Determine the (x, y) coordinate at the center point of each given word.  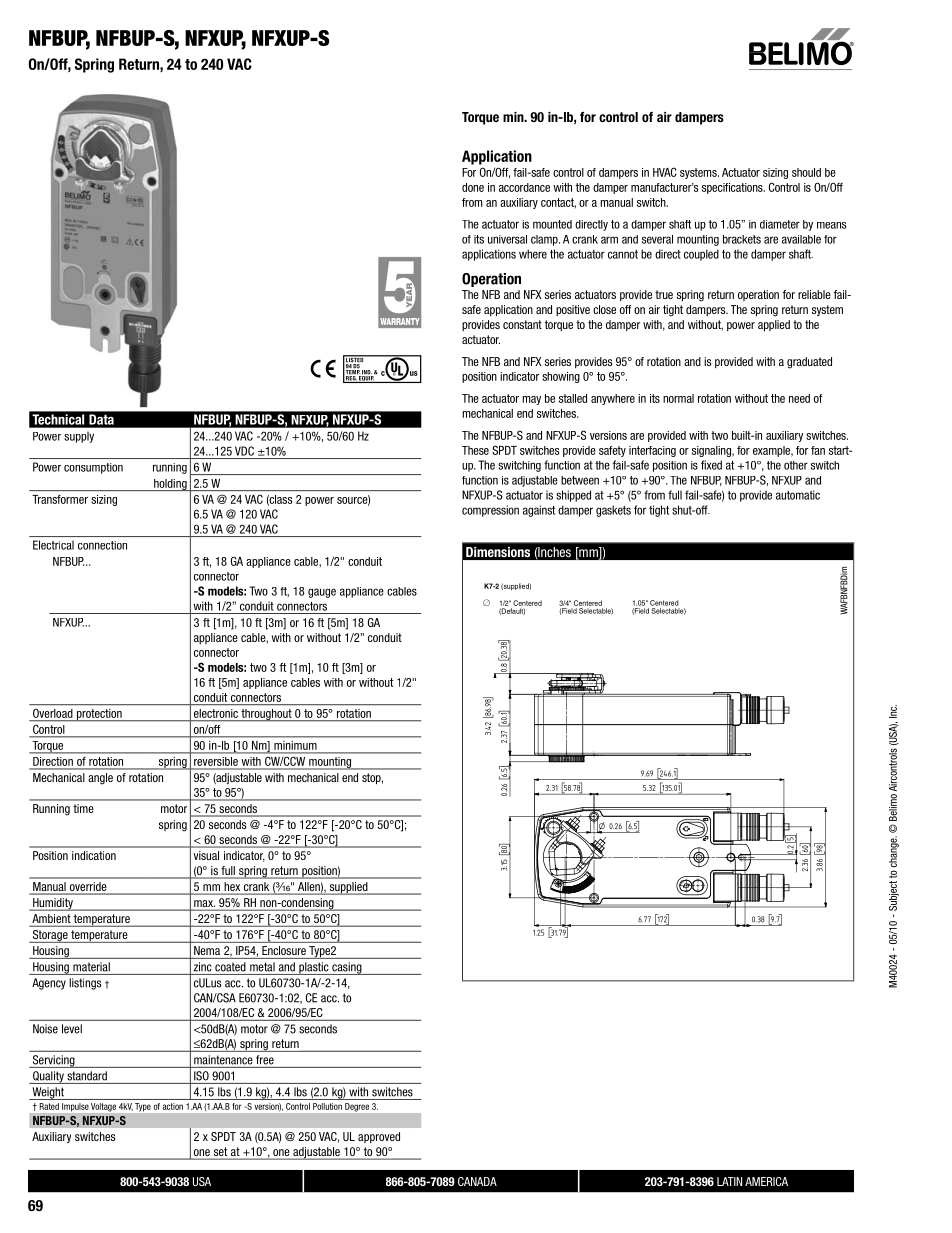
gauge (322, 593)
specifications (733, 188)
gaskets (613, 511)
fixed (711, 465)
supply (79, 437)
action (173, 1106)
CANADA (477, 1181)
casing (347, 968)
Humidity (53, 904)
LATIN (729, 1181)
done (473, 187)
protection (99, 715)
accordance (524, 187)
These (475, 450)
